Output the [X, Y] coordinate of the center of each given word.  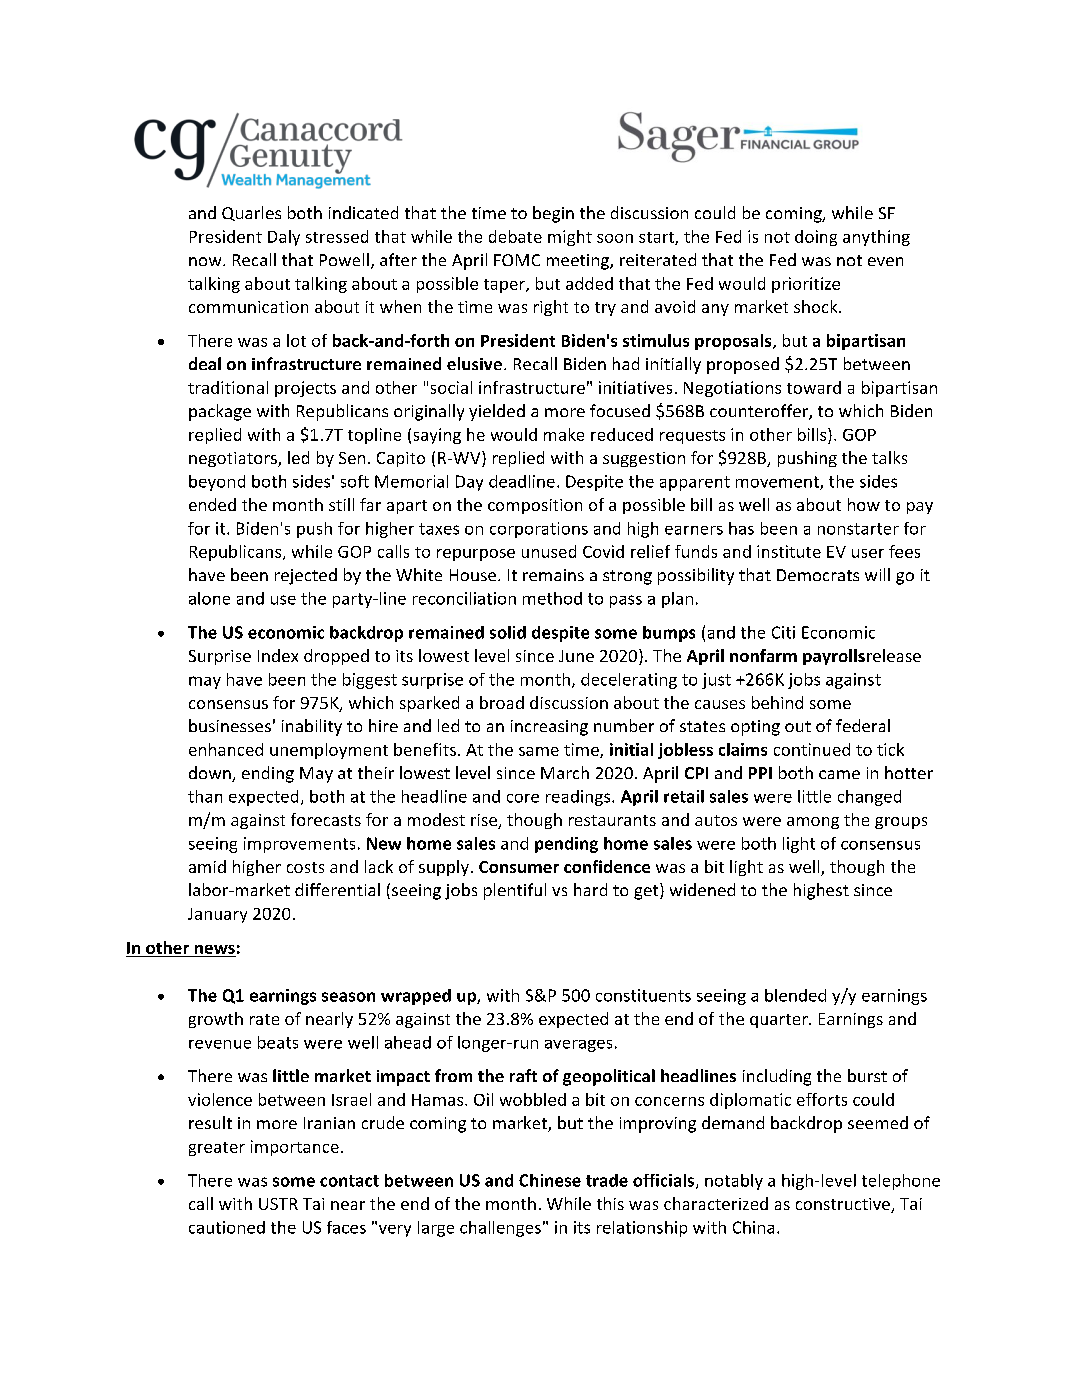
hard [590, 889]
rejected [306, 576]
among [813, 823]
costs [305, 867]
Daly [284, 238]
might [570, 238]
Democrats [818, 575]
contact [349, 1181]
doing [816, 238]
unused [549, 551]
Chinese [550, 1180]
